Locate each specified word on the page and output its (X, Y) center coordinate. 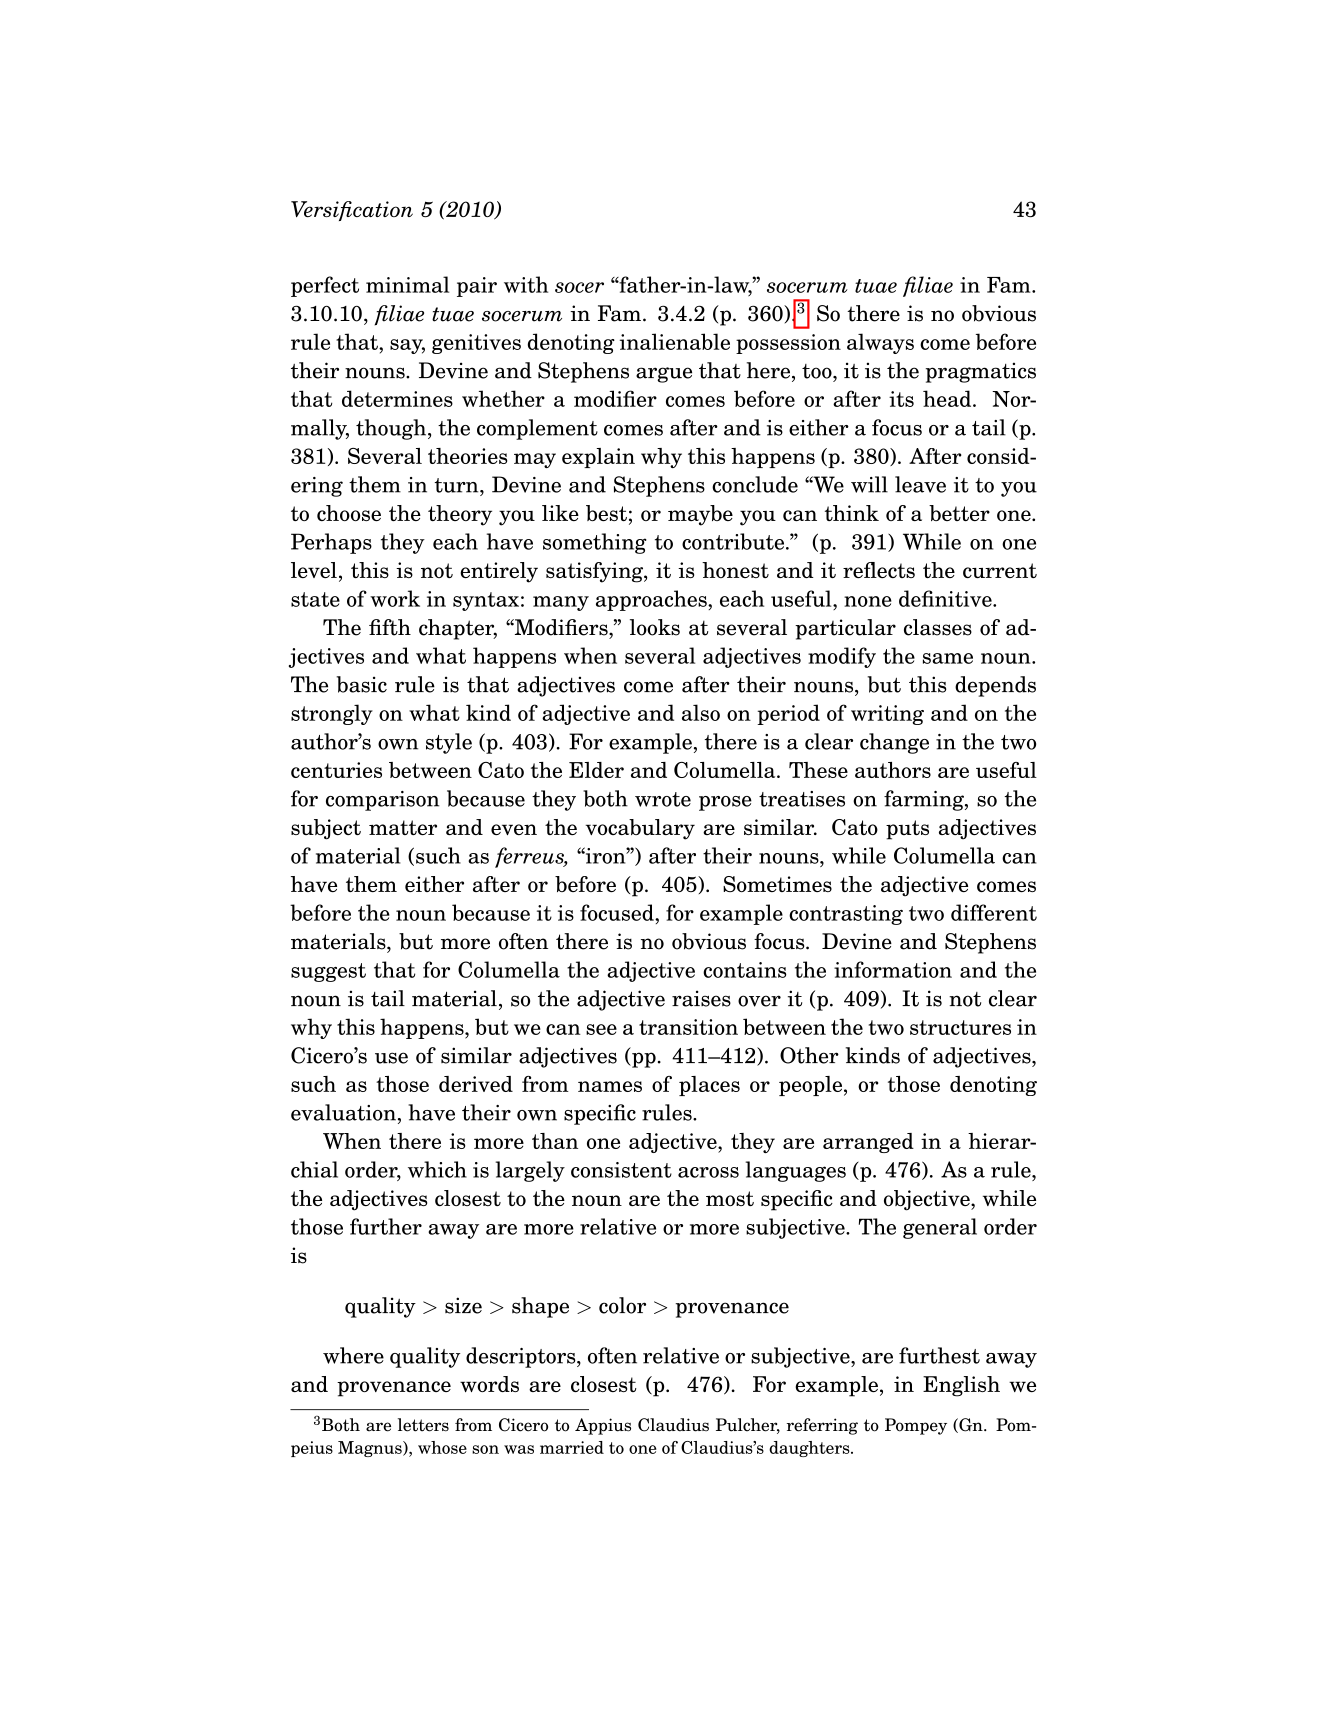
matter (403, 827)
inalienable (675, 341)
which (437, 1169)
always (880, 343)
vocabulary (640, 829)
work (395, 598)
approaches (652, 600)
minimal (407, 284)
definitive (946, 598)
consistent (621, 1170)
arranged (868, 1143)
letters (423, 1425)
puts (907, 830)
